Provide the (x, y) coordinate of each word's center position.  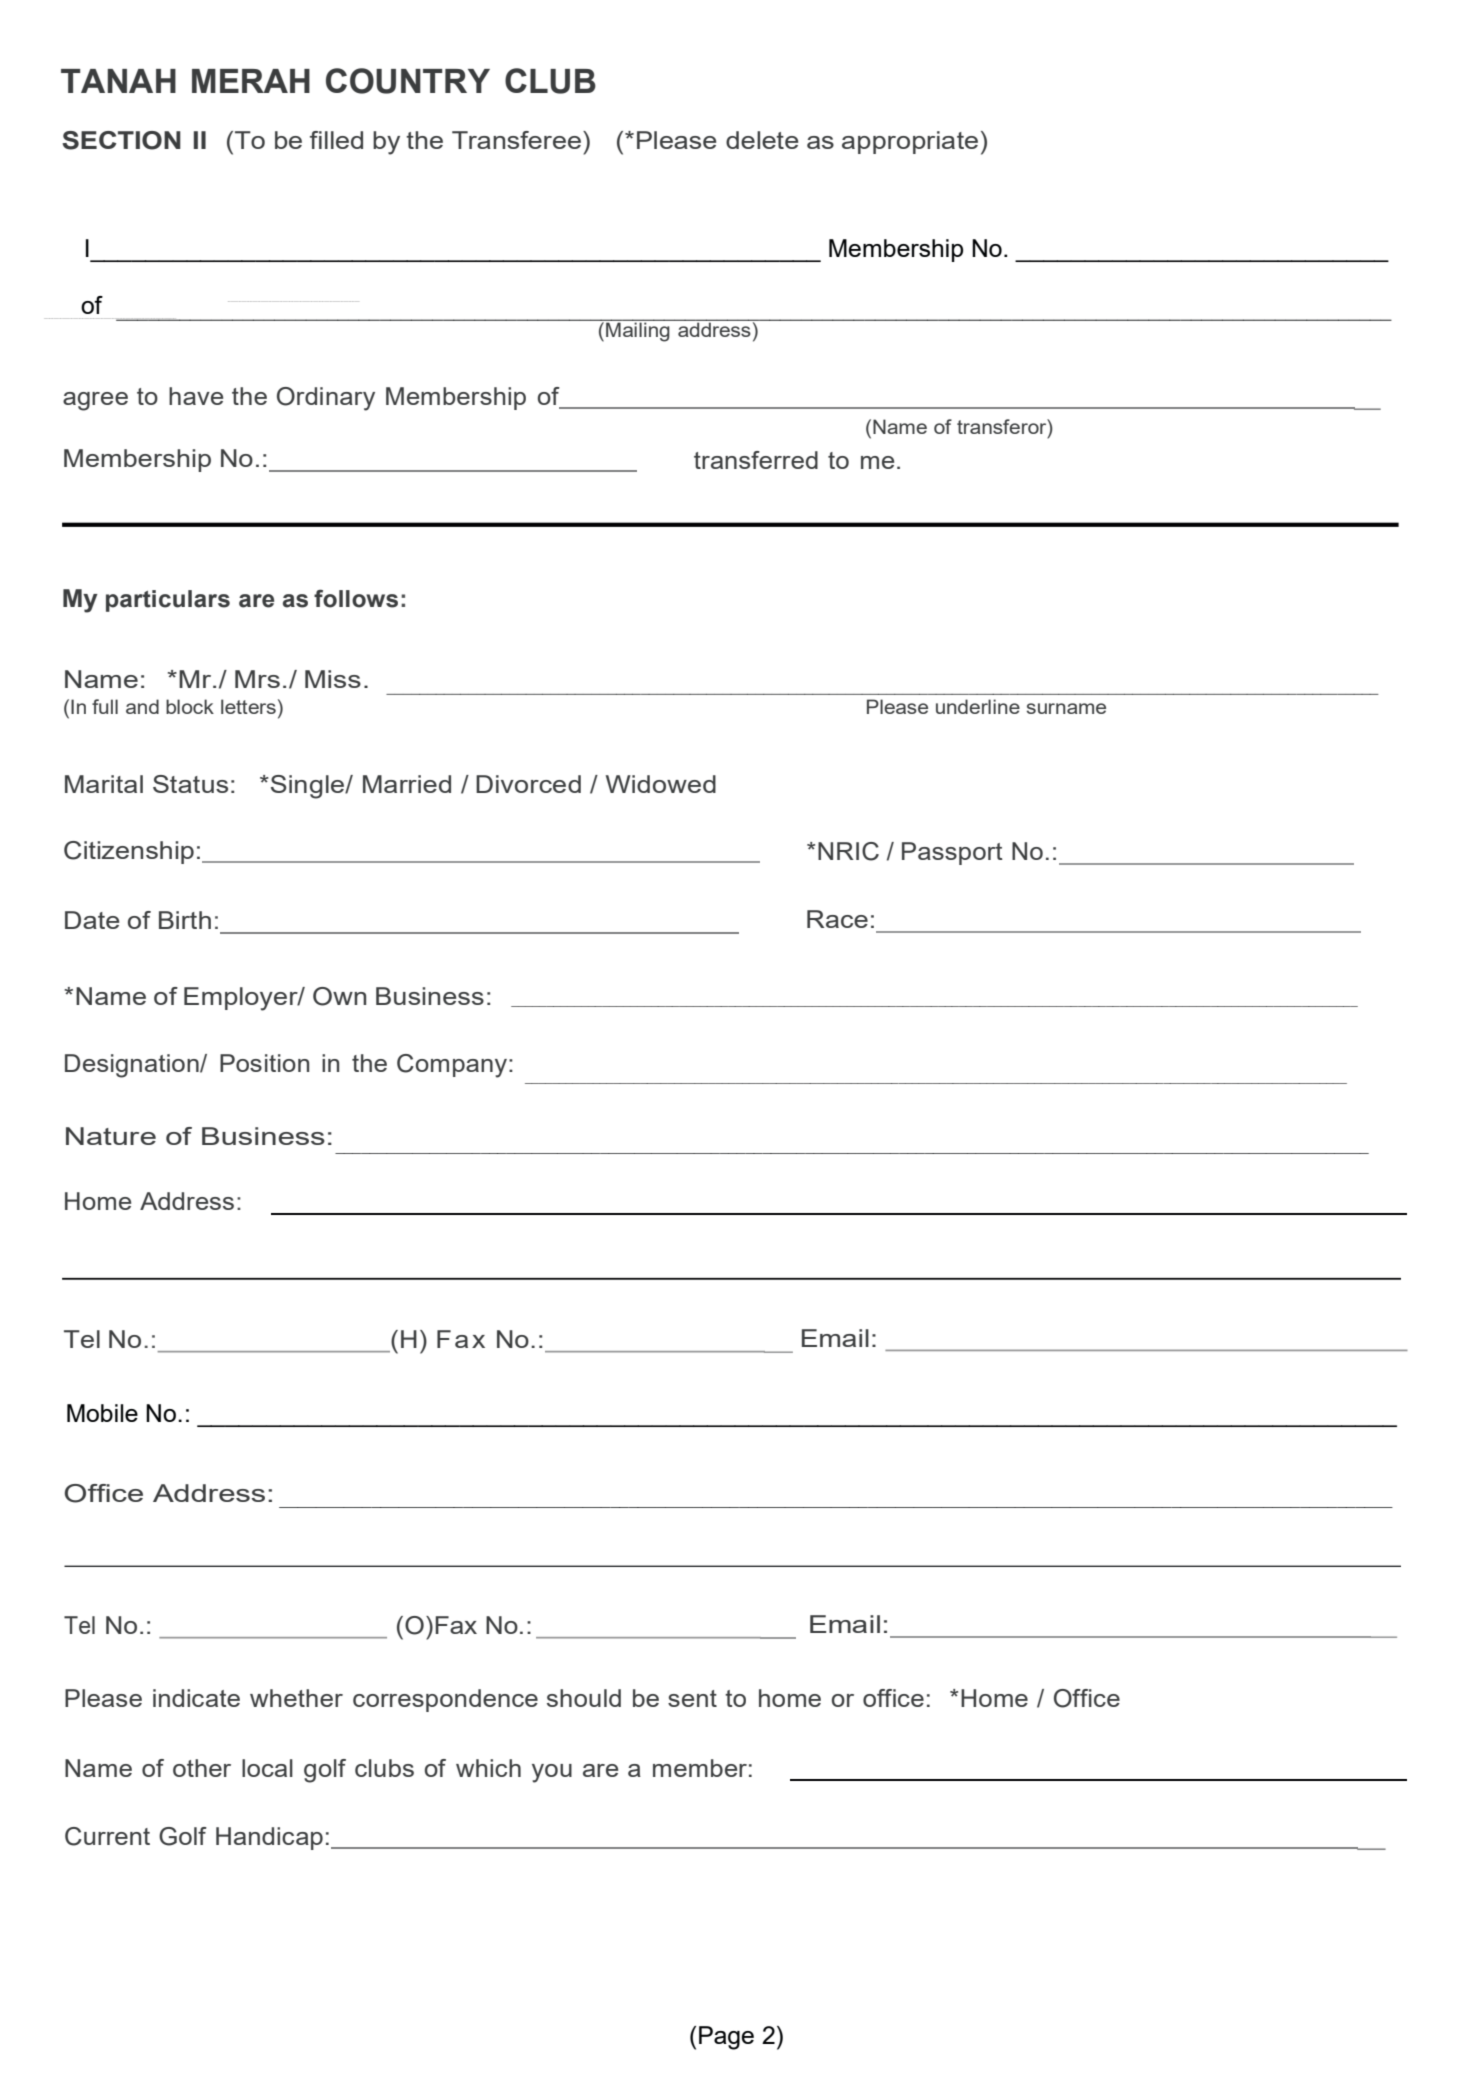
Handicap (269, 1838)
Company (452, 1066)
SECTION (121, 140)
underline (978, 706)
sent (692, 1698)
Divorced (528, 784)
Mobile (102, 1413)
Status (190, 784)
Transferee (516, 140)
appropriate (910, 142)
